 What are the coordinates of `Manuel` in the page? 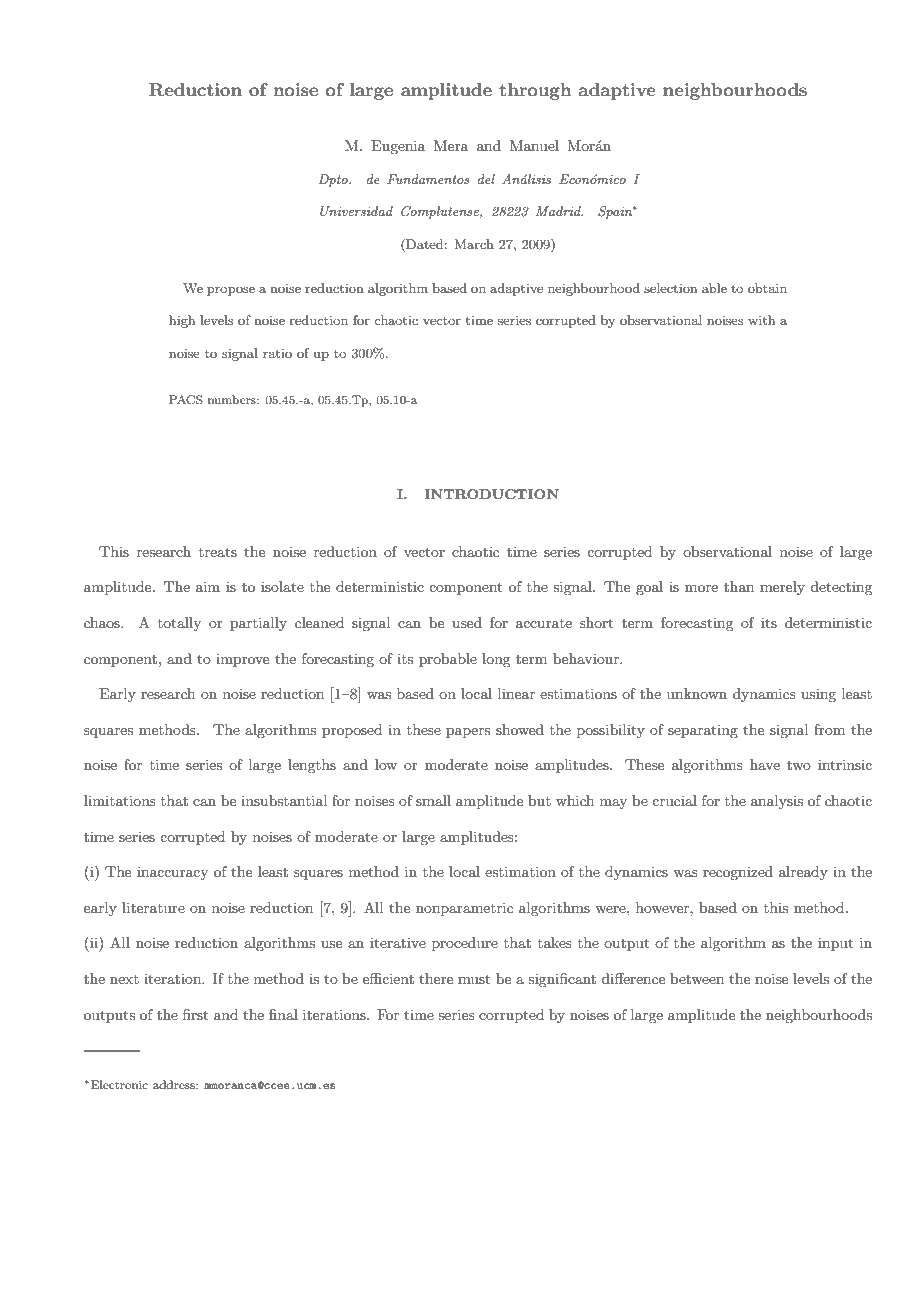 It's located at (534, 145).
